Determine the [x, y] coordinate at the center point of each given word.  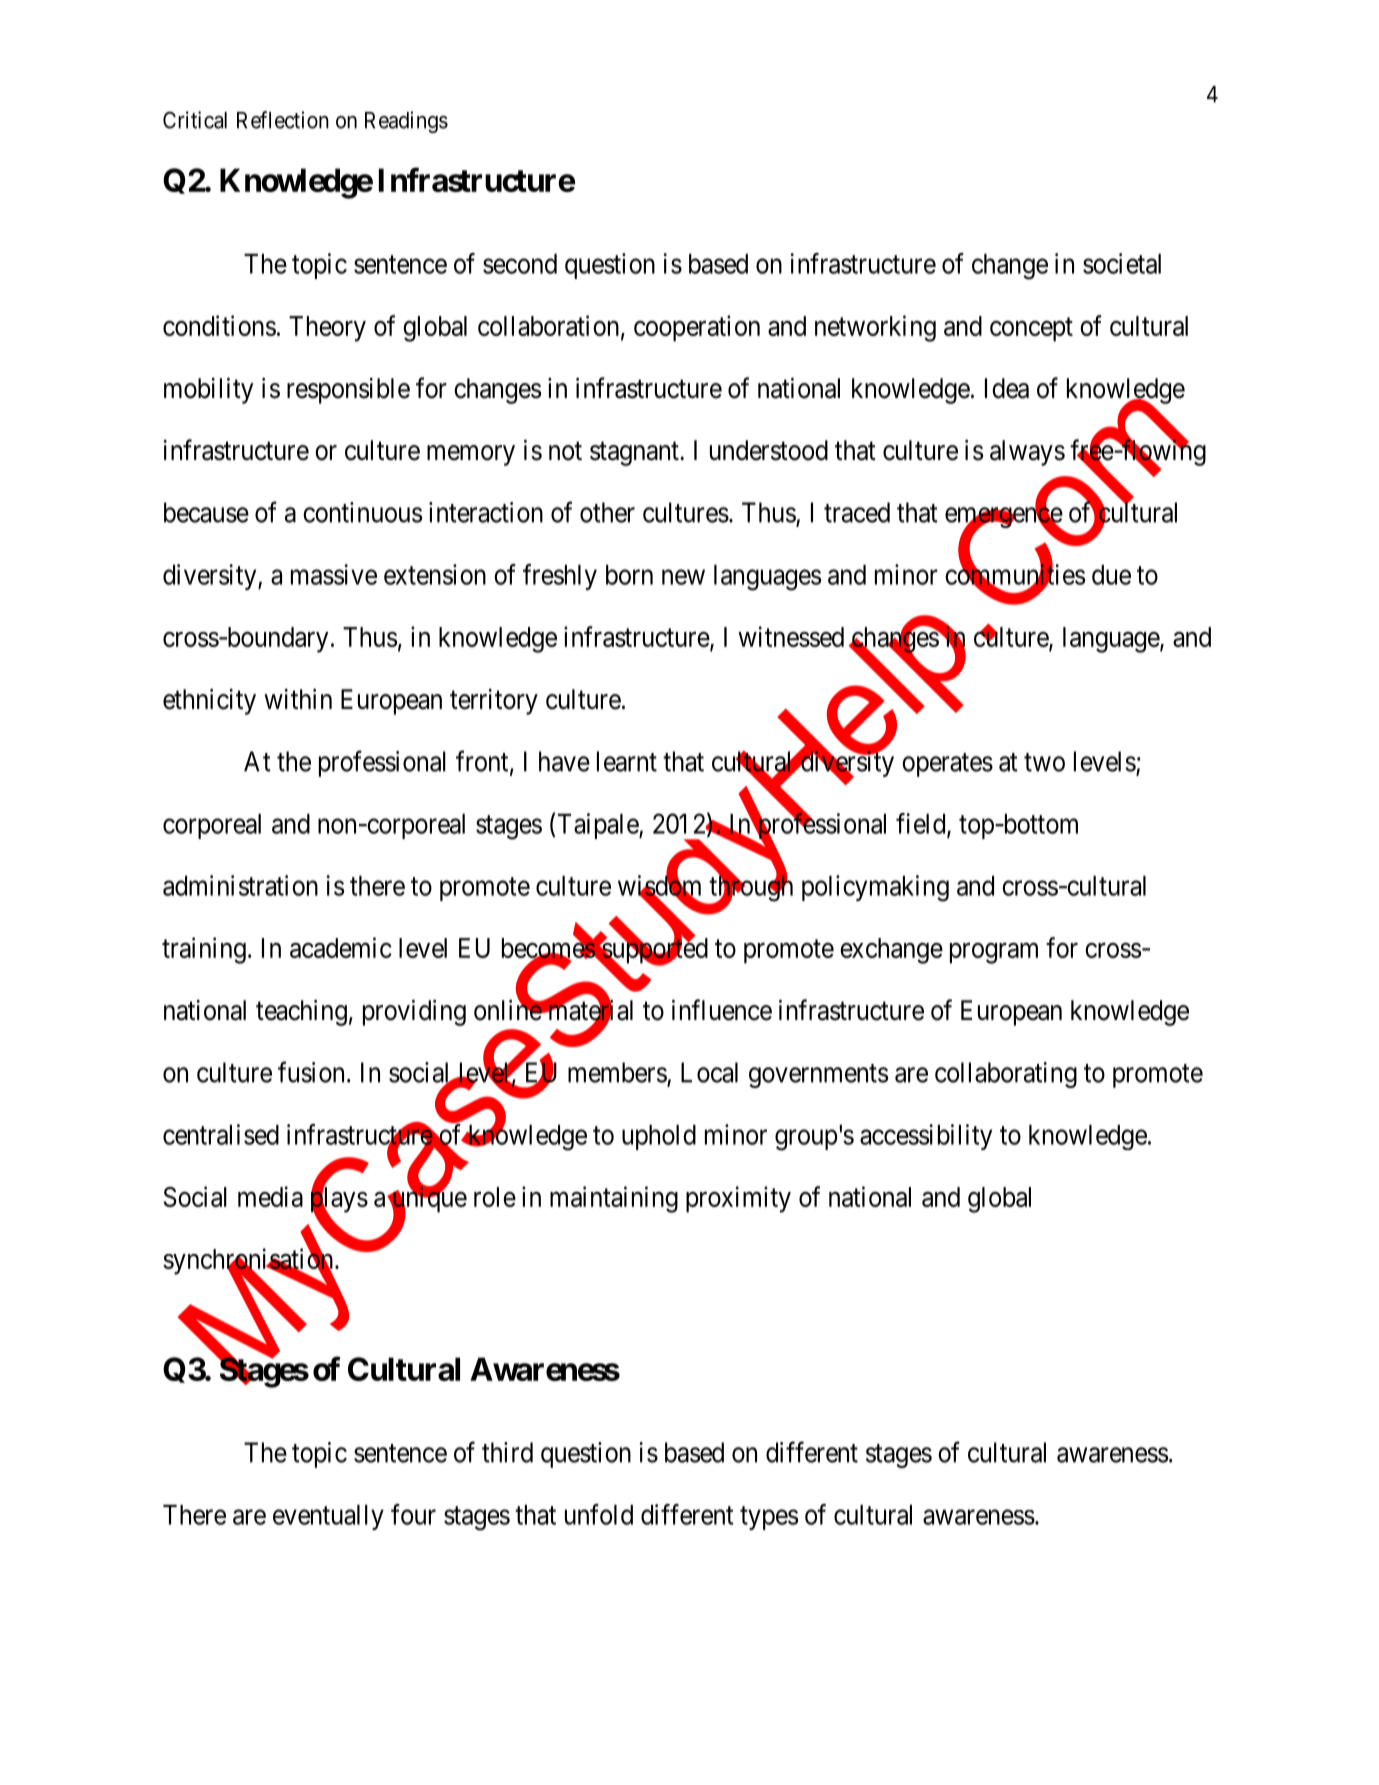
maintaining [614, 1199]
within [298, 698]
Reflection [283, 120]
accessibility [926, 1137]
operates [947, 765]
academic [341, 947]
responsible [348, 391]
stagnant [635, 454]
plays [339, 1200]
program [994, 953]
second [520, 264]
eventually [328, 1517]
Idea [1007, 388]
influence [722, 1010]
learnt [627, 761]
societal [1122, 263]
